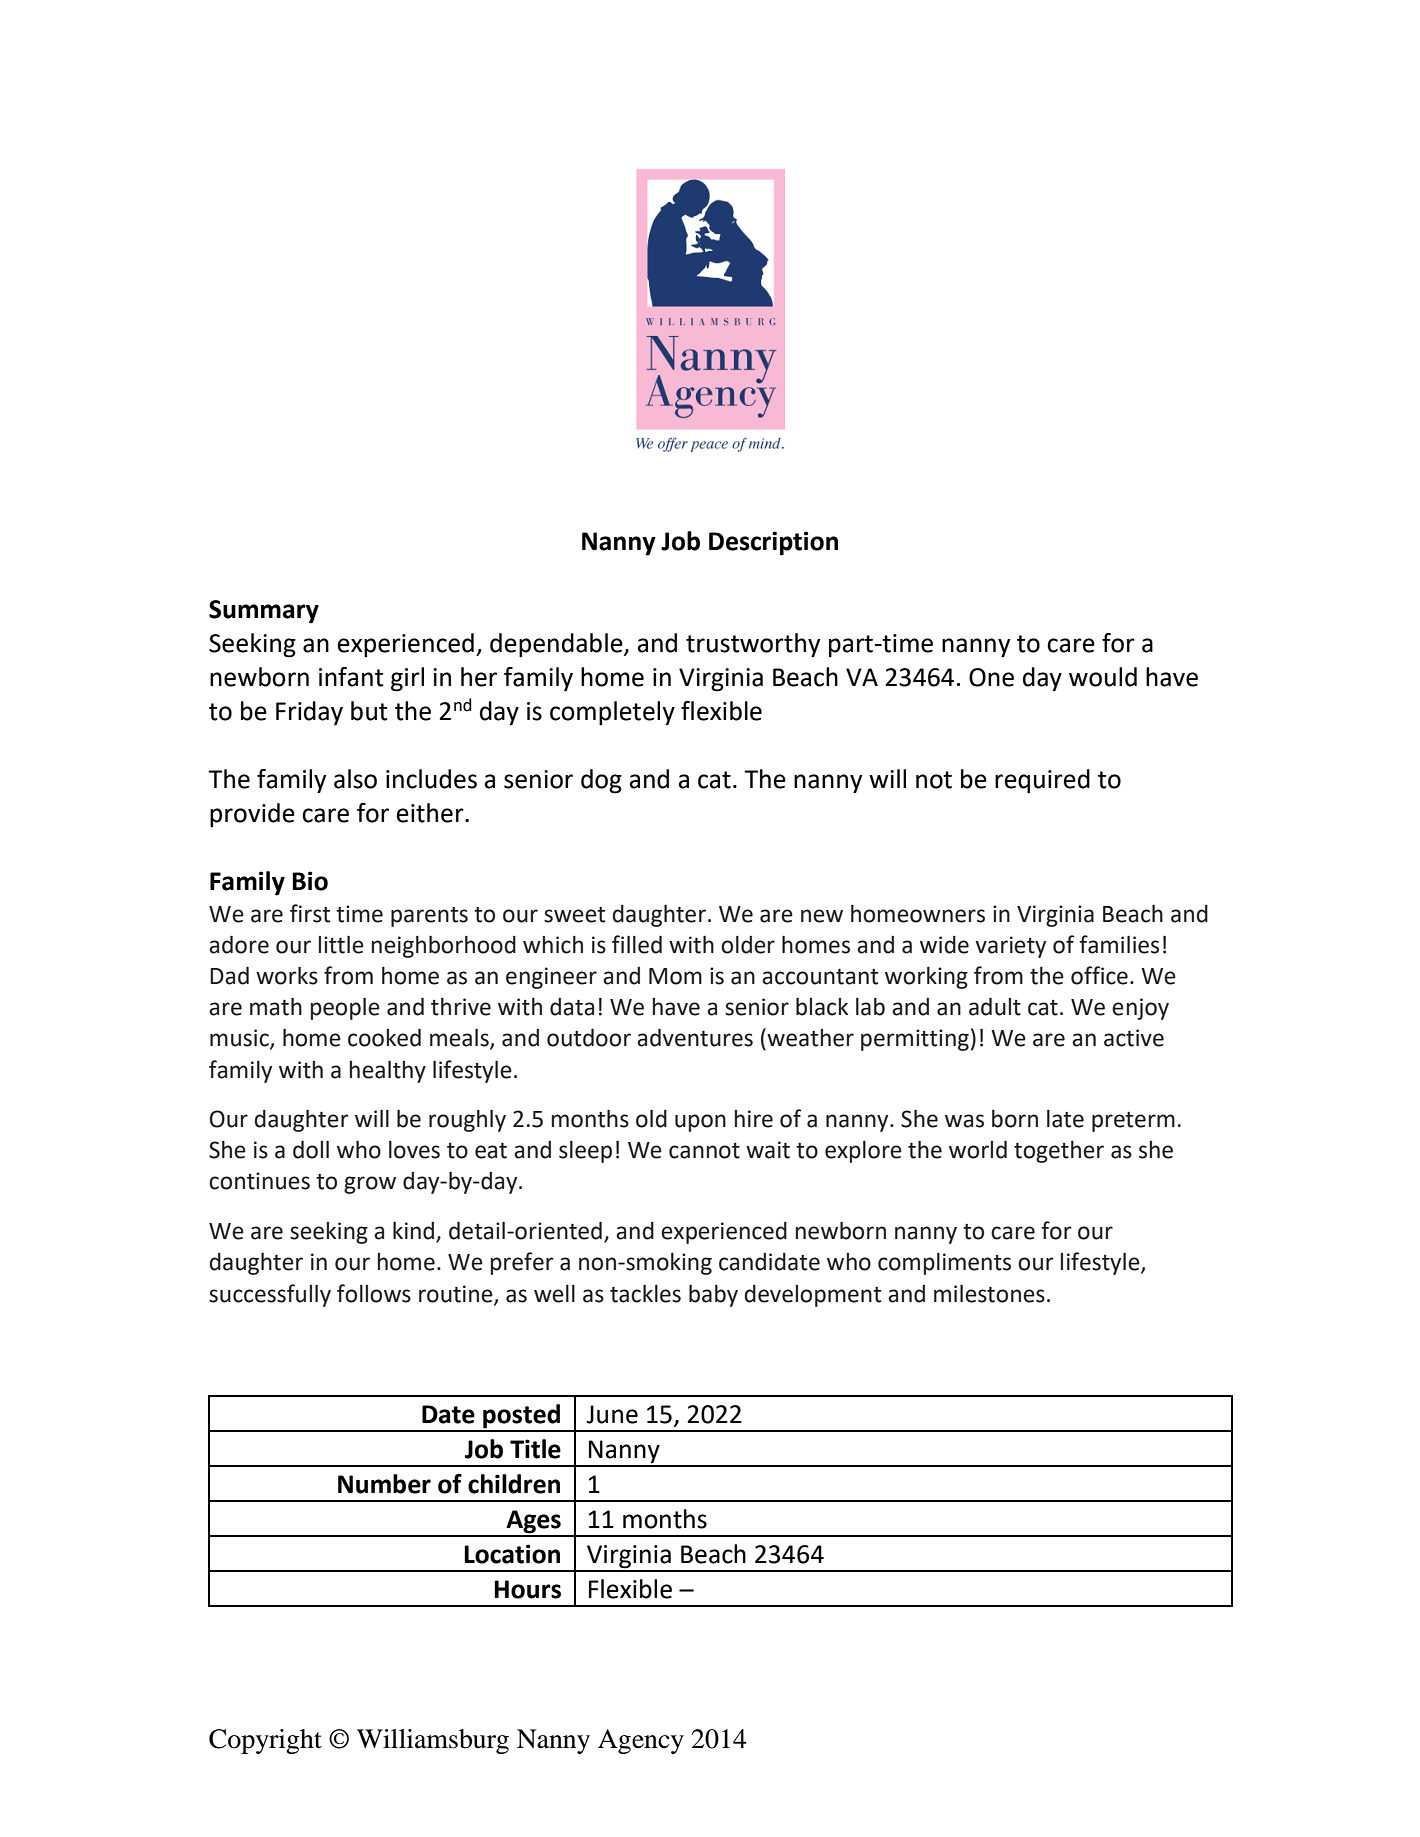 This screenshot has height=1837, width=1420. What do you see at coordinates (773, 543) in the screenshot?
I see `Description` at bounding box center [773, 543].
